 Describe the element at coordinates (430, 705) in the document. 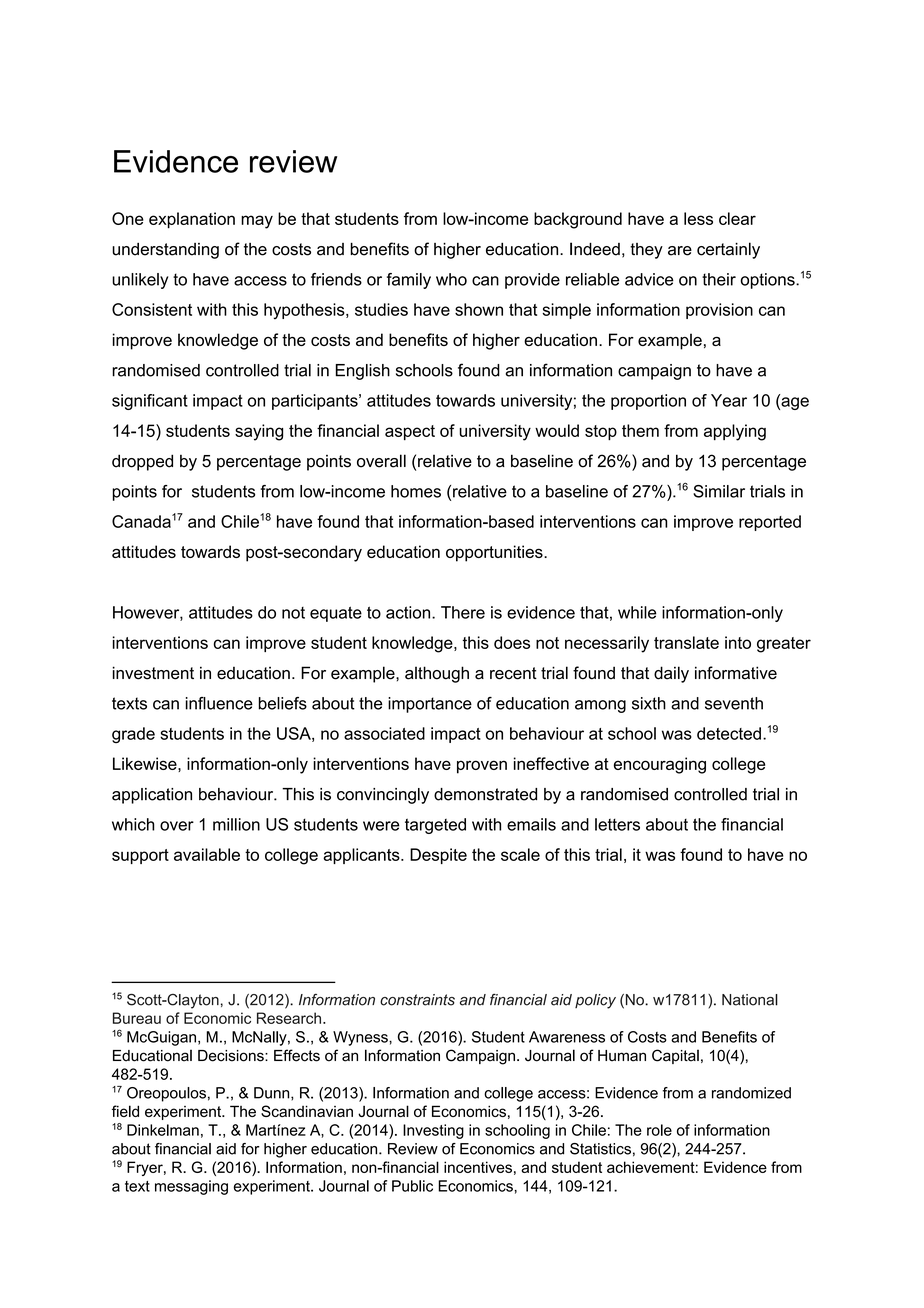

I see `importance` at that location.
